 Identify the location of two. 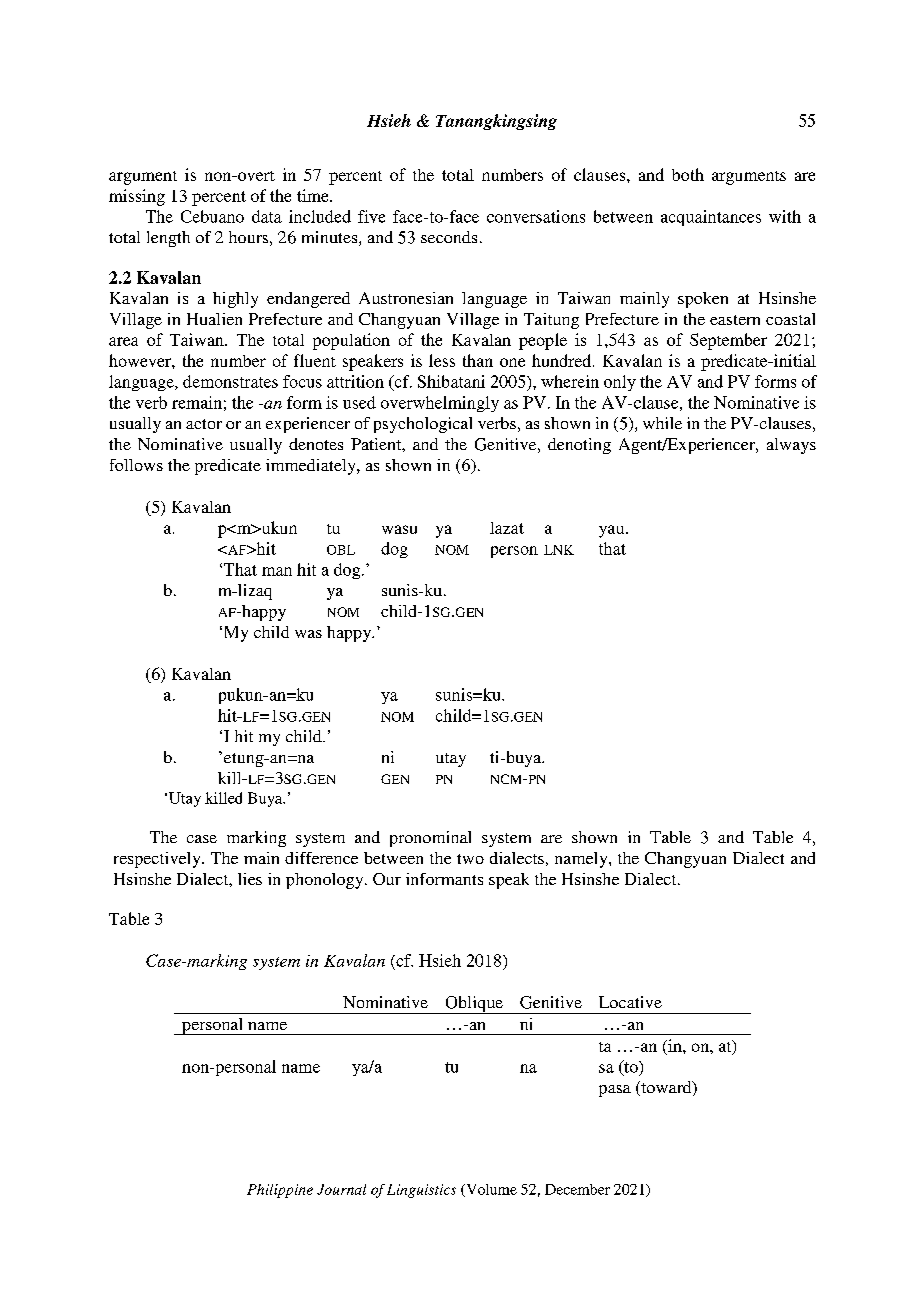
(470, 859).
